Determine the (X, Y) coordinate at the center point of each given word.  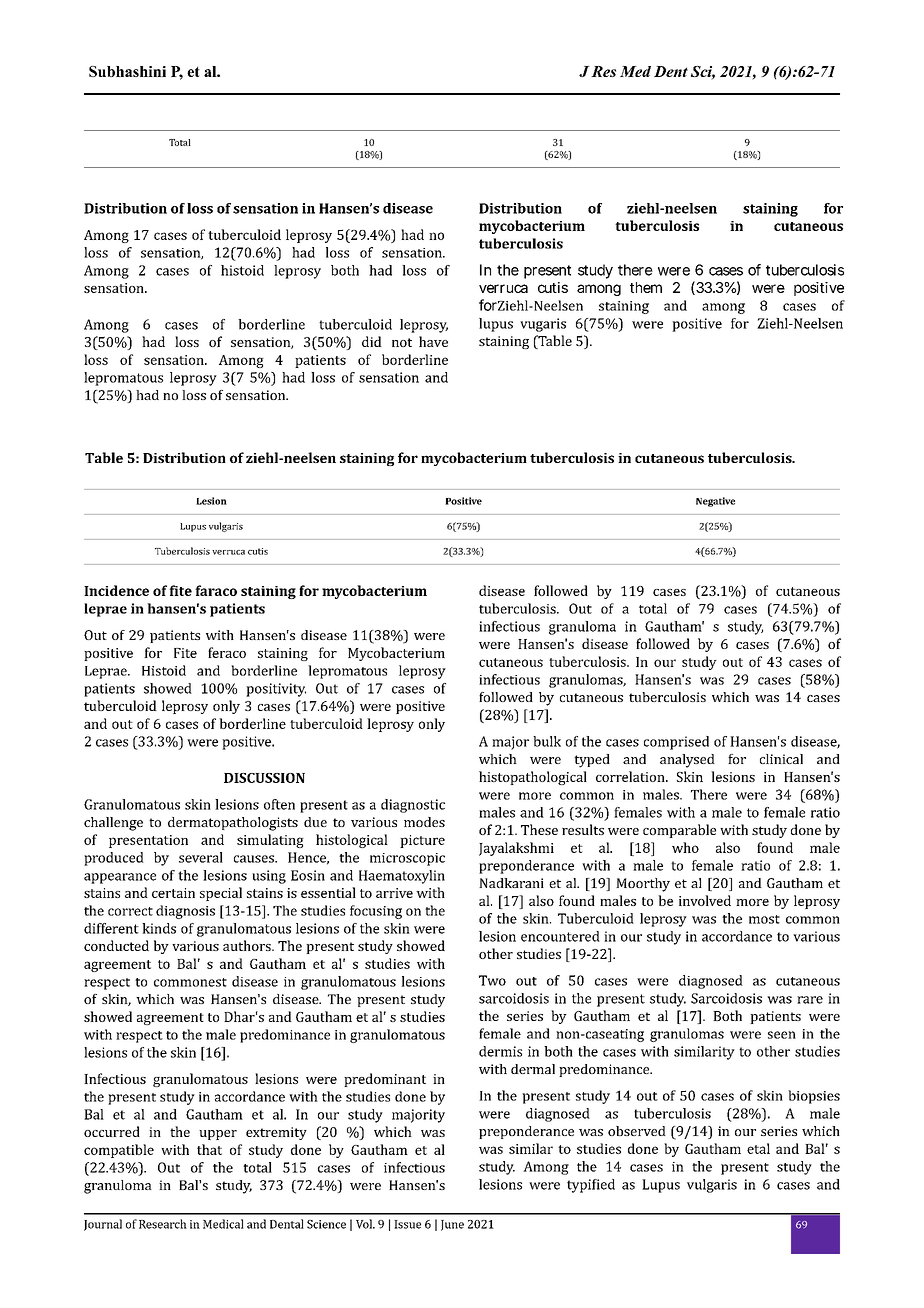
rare (810, 1000)
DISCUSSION (264, 778)
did (372, 341)
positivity (276, 690)
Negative (715, 502)
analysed (687, 761)
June (452, 1225)
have (433, 341)
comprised (676, 743)
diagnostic (413, 806)
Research (163, 1224)
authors (248, 945)
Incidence (116, 590)
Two (492, 980)
